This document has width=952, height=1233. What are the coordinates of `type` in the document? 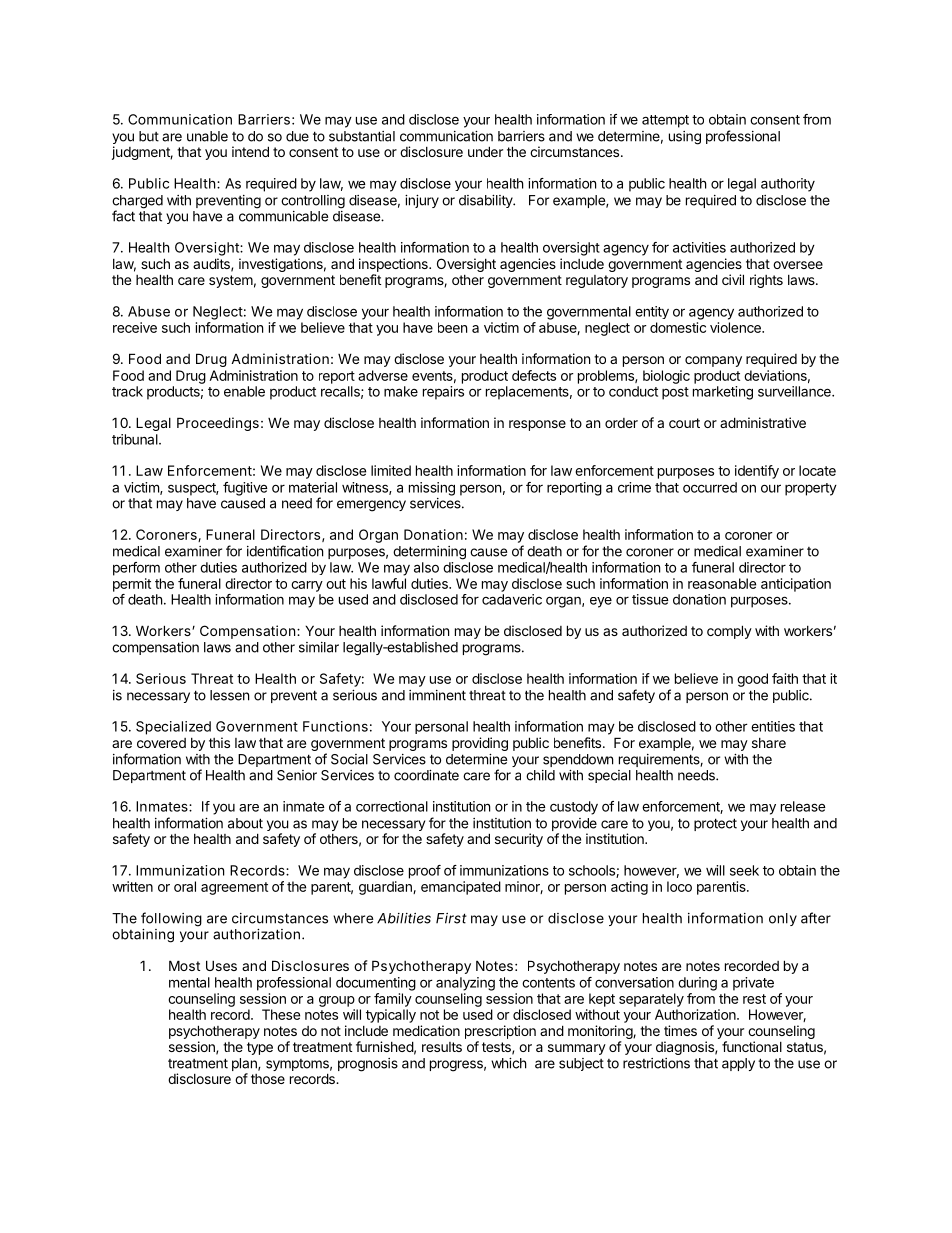 It's located at (260, 1048).
